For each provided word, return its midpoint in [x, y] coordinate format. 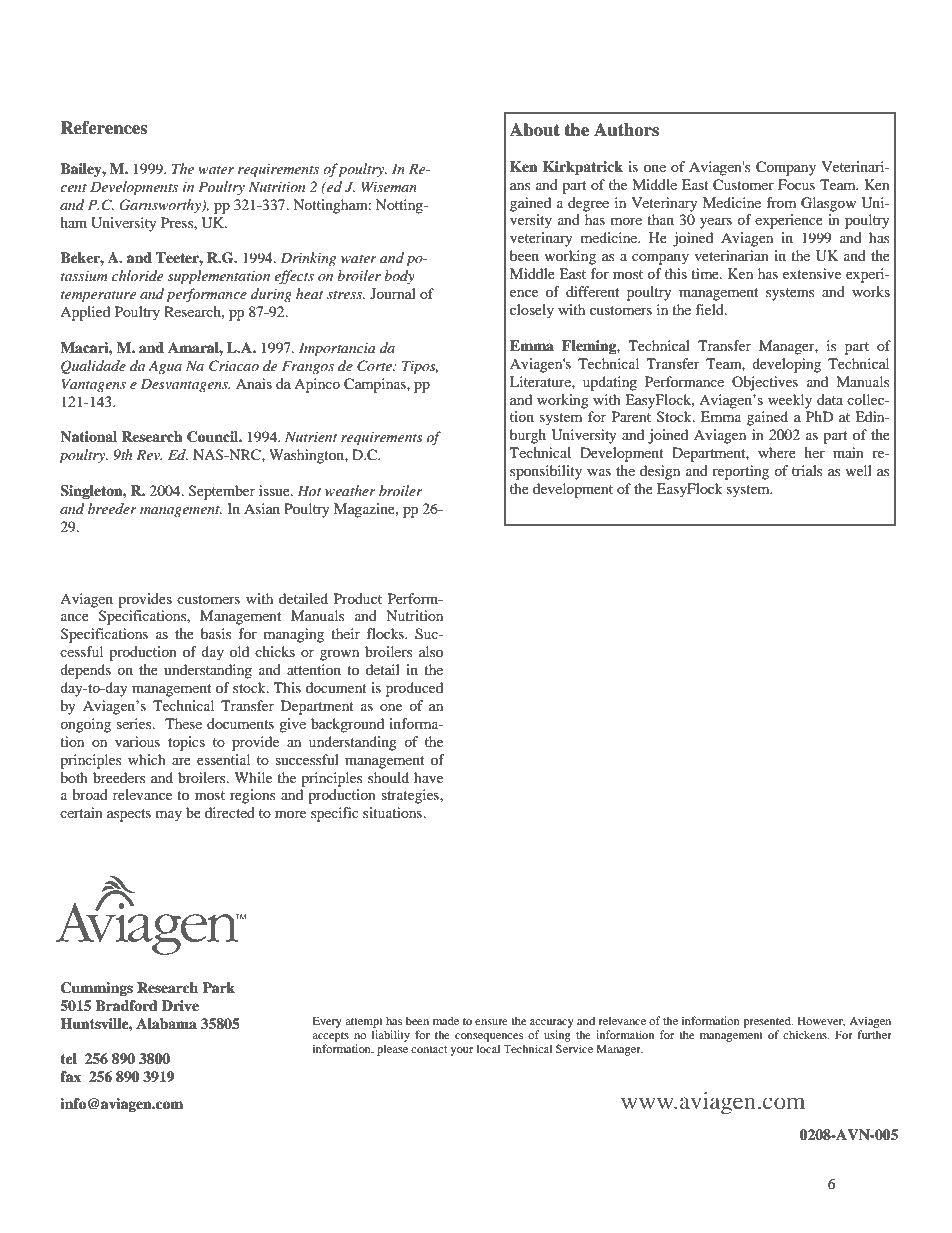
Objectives [765, 383]
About [535, 130]
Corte [375, 366]
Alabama [166, 1023]
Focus [796, 184]
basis [216, 633]
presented [768, 1022]
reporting [740, 472]
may [169, 816]
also [431, 651]
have [428, 777]
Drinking [308, 259]
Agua [165, 367]
